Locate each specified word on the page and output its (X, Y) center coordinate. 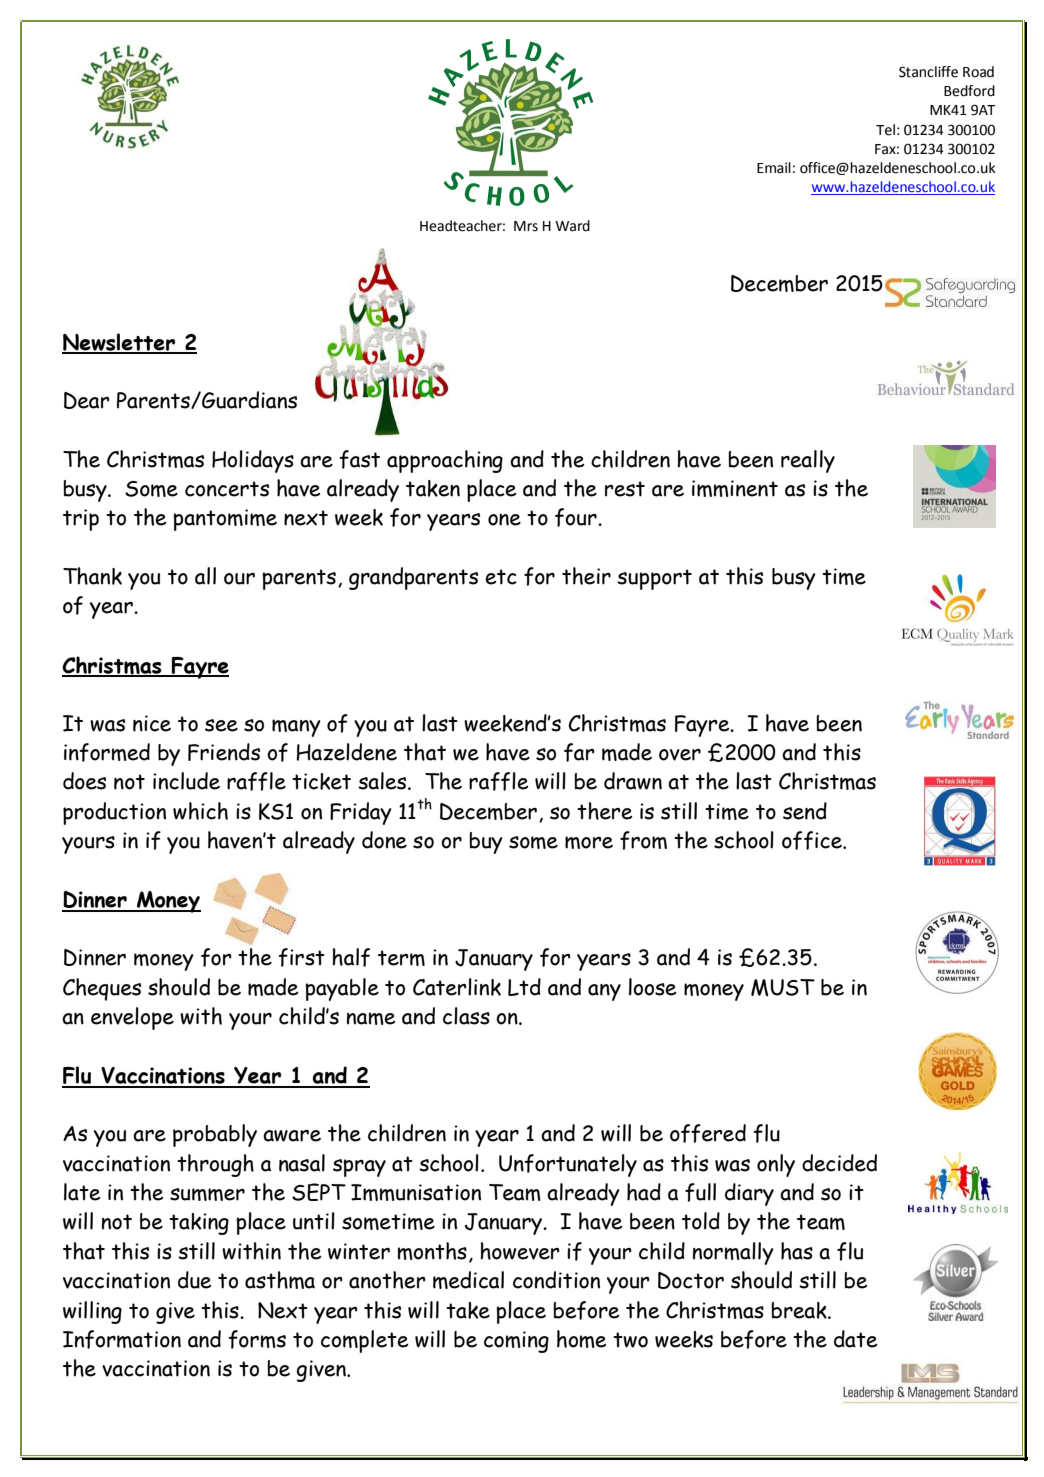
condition (556, 1280)
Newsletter (120, 343)
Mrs (526, 226)
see (221, 725)
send (805, 811)
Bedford (969, 91)
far (579, 752)
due (194, 1280)
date (855, 1339)
